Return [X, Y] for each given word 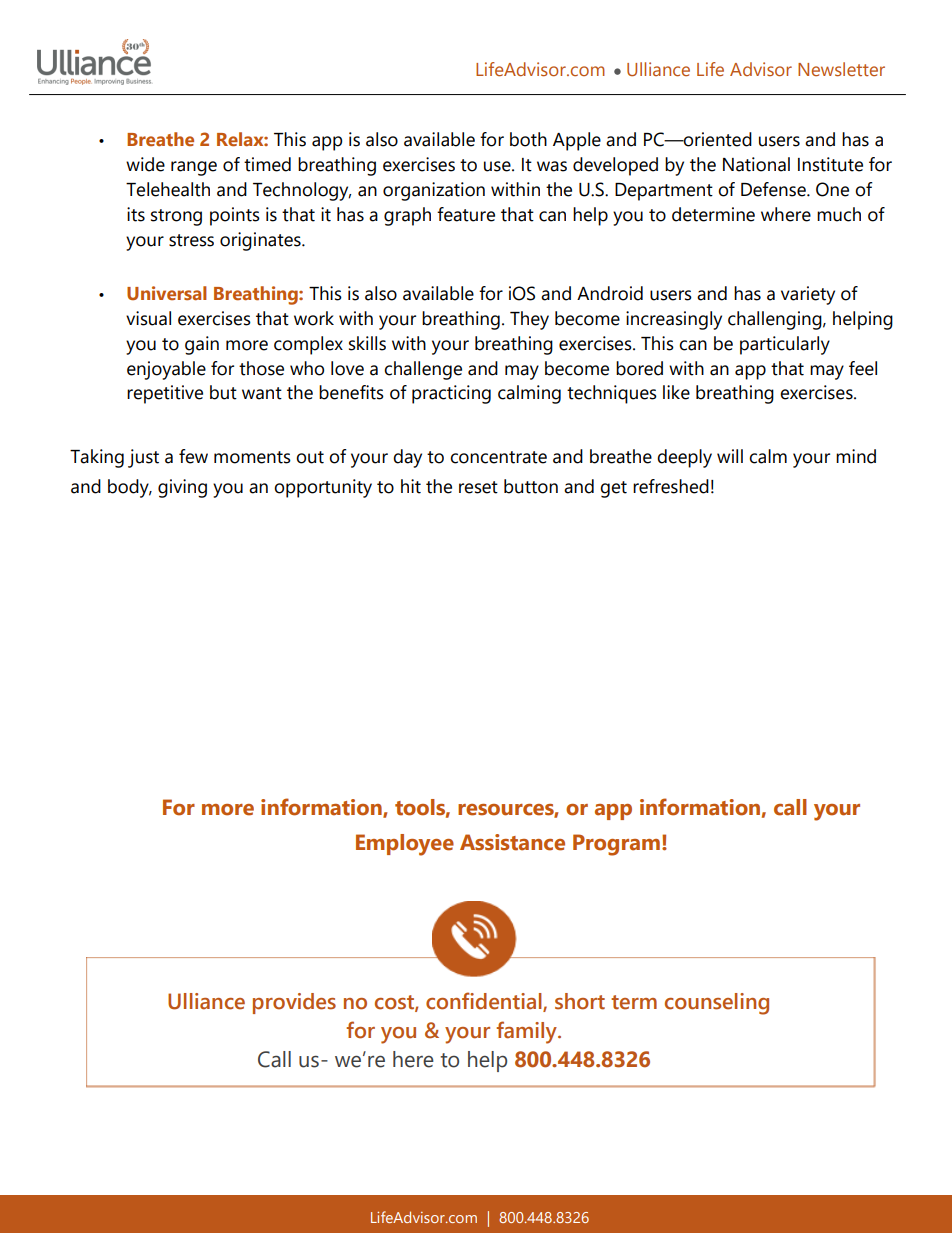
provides [294, 1003]
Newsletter [841, 69]
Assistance [512, 842]
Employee [405, 845]
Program [616, 845]
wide [145, 164]
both [528, 139]
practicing [451, 394]
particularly [785, 345]
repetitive [165, 394]
